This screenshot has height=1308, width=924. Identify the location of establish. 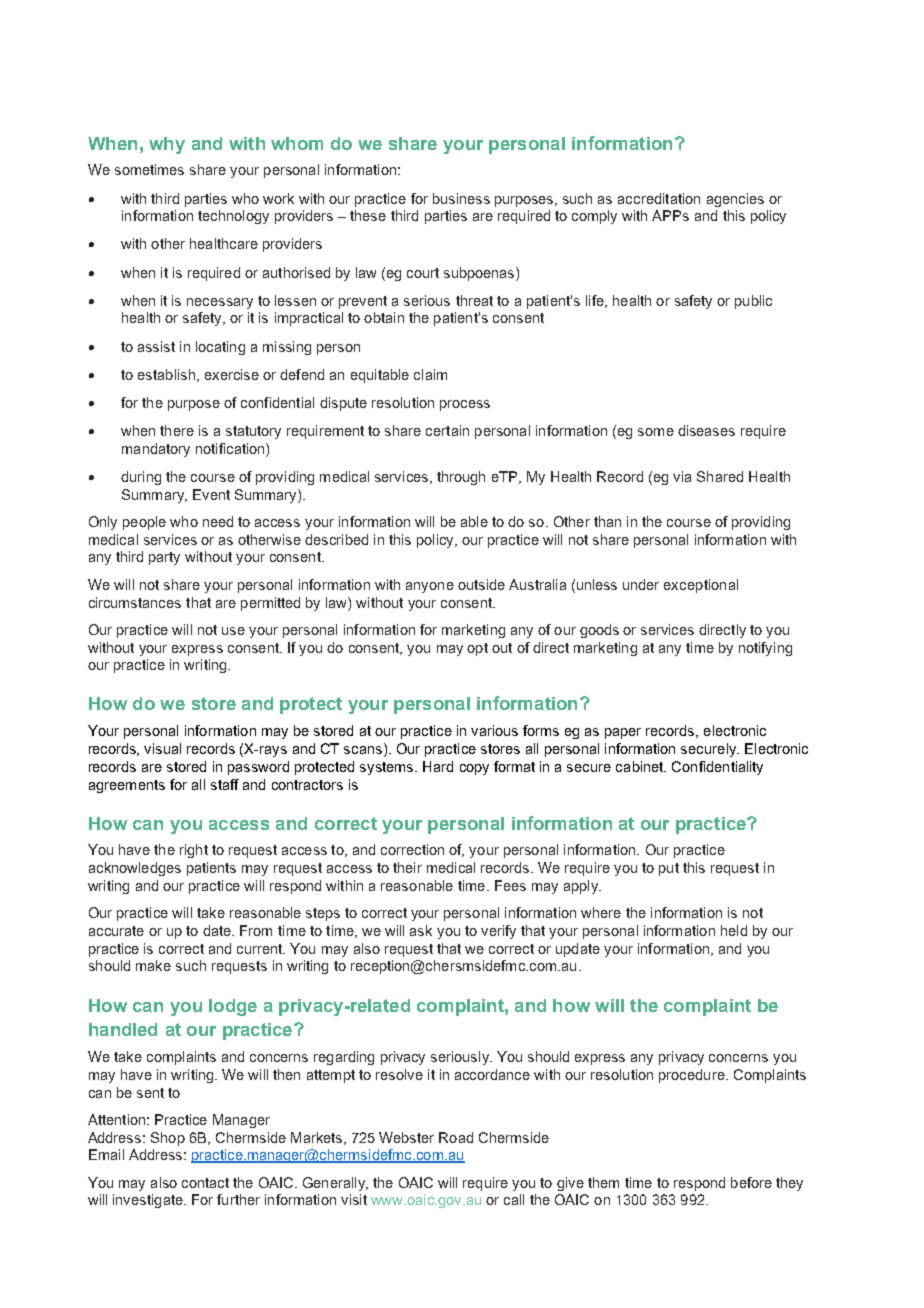
(166, 374).
